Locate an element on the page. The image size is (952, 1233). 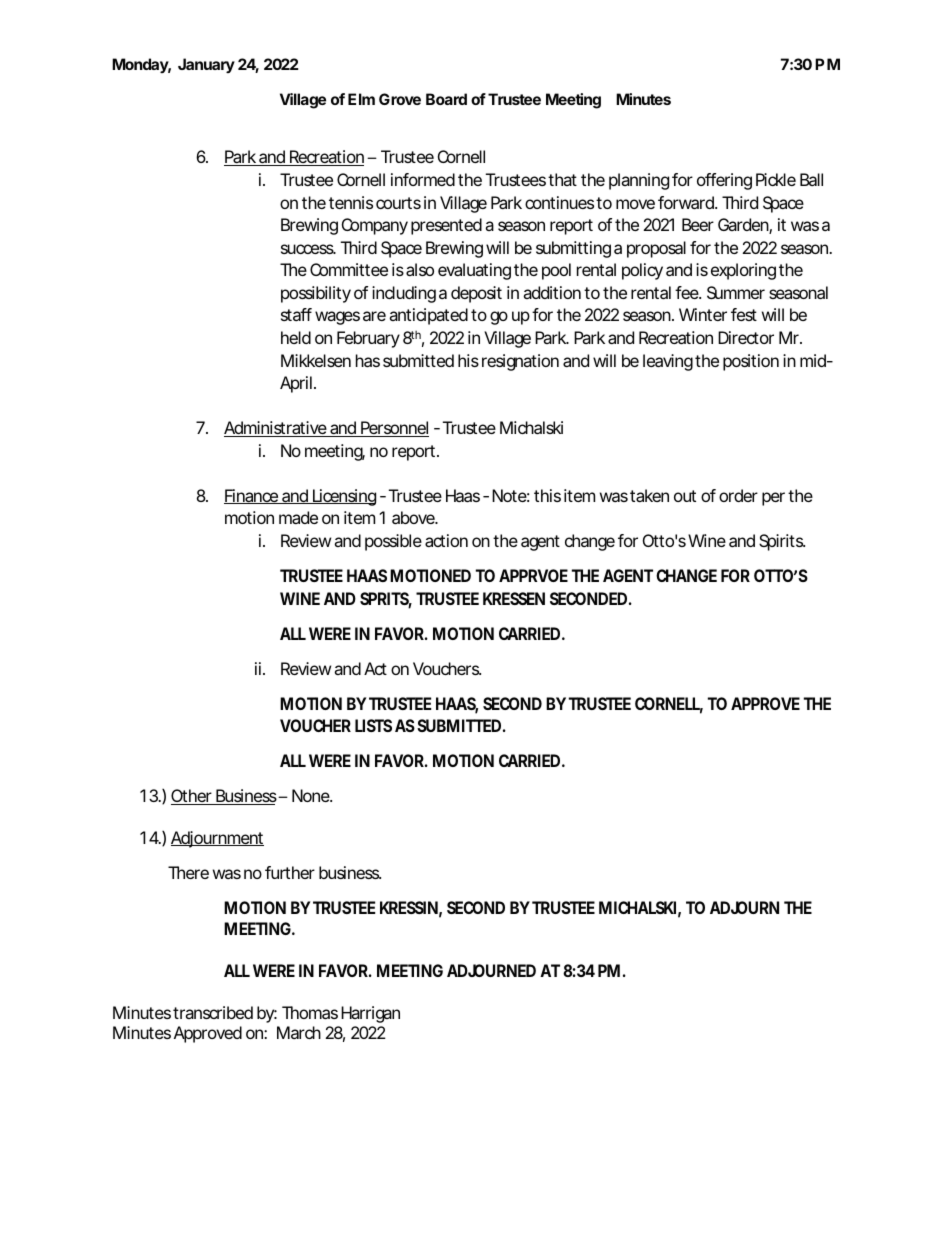
Board is located at coordinates (446, 99).
